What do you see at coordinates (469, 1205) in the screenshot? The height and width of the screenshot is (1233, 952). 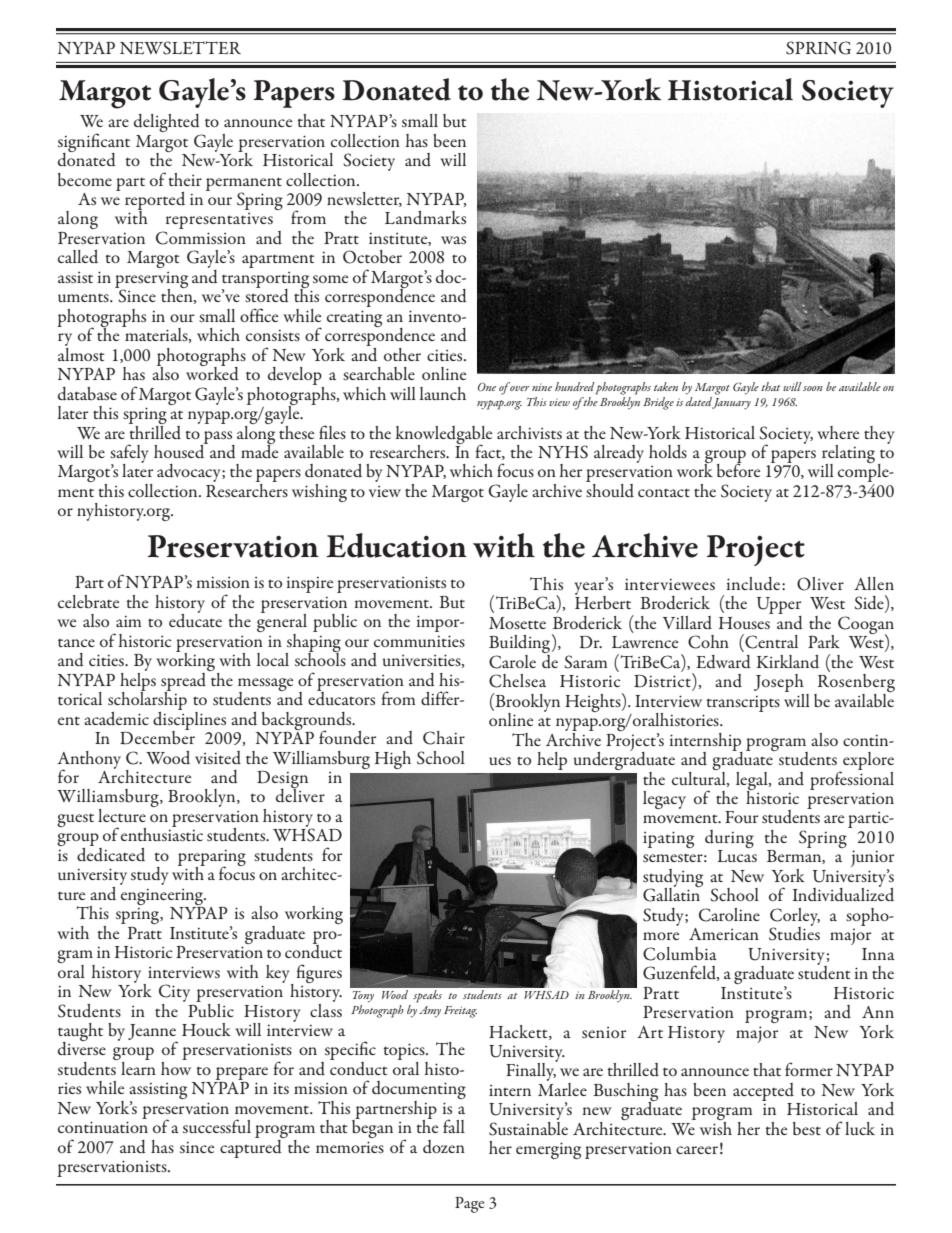 I see `Page` at bounding box center [469, 1205].
